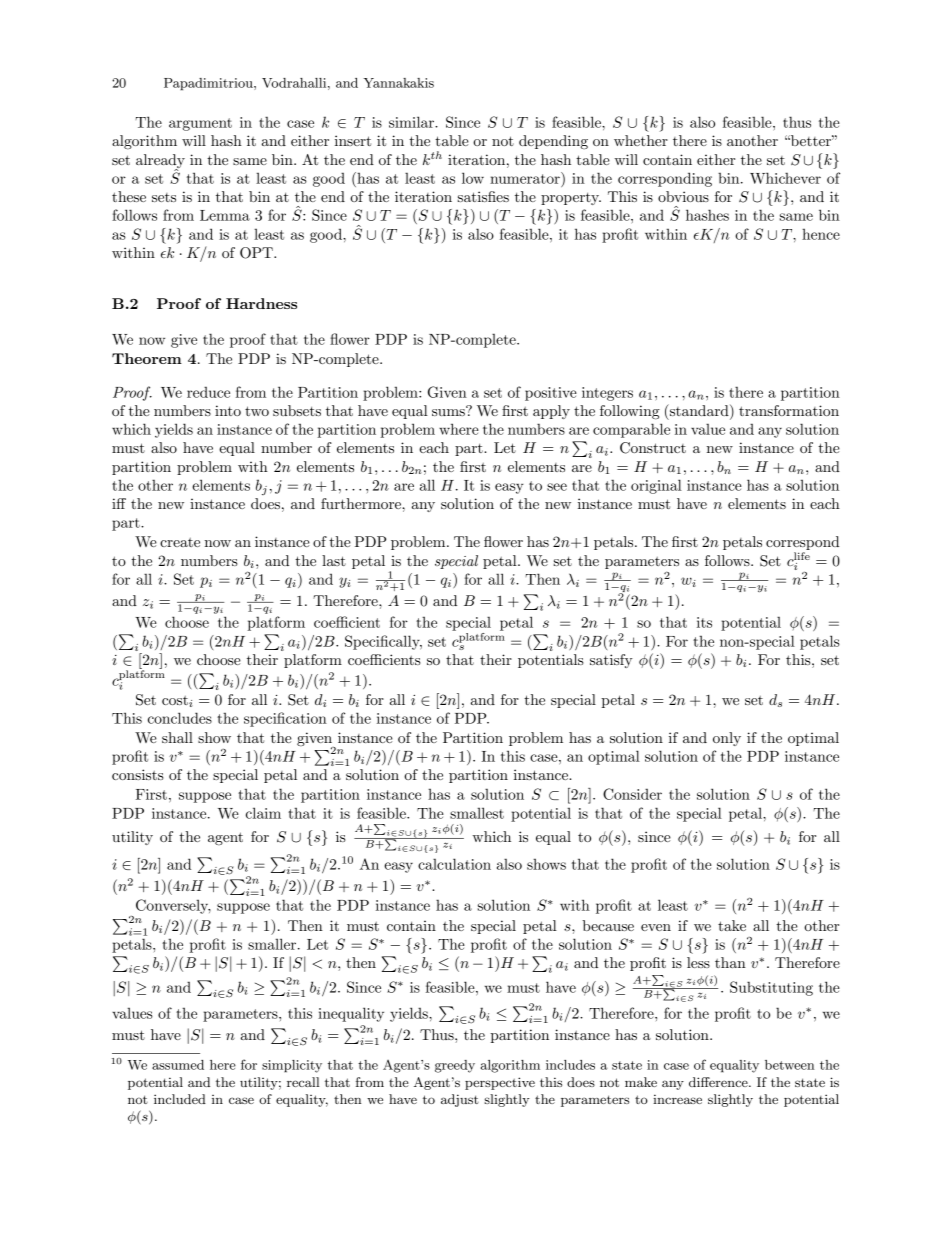 The width and height of the image is (952, 1233). What do you see at coordinates (200, 124) in the image?
I see `argument` at bounding box center [200, 124].
